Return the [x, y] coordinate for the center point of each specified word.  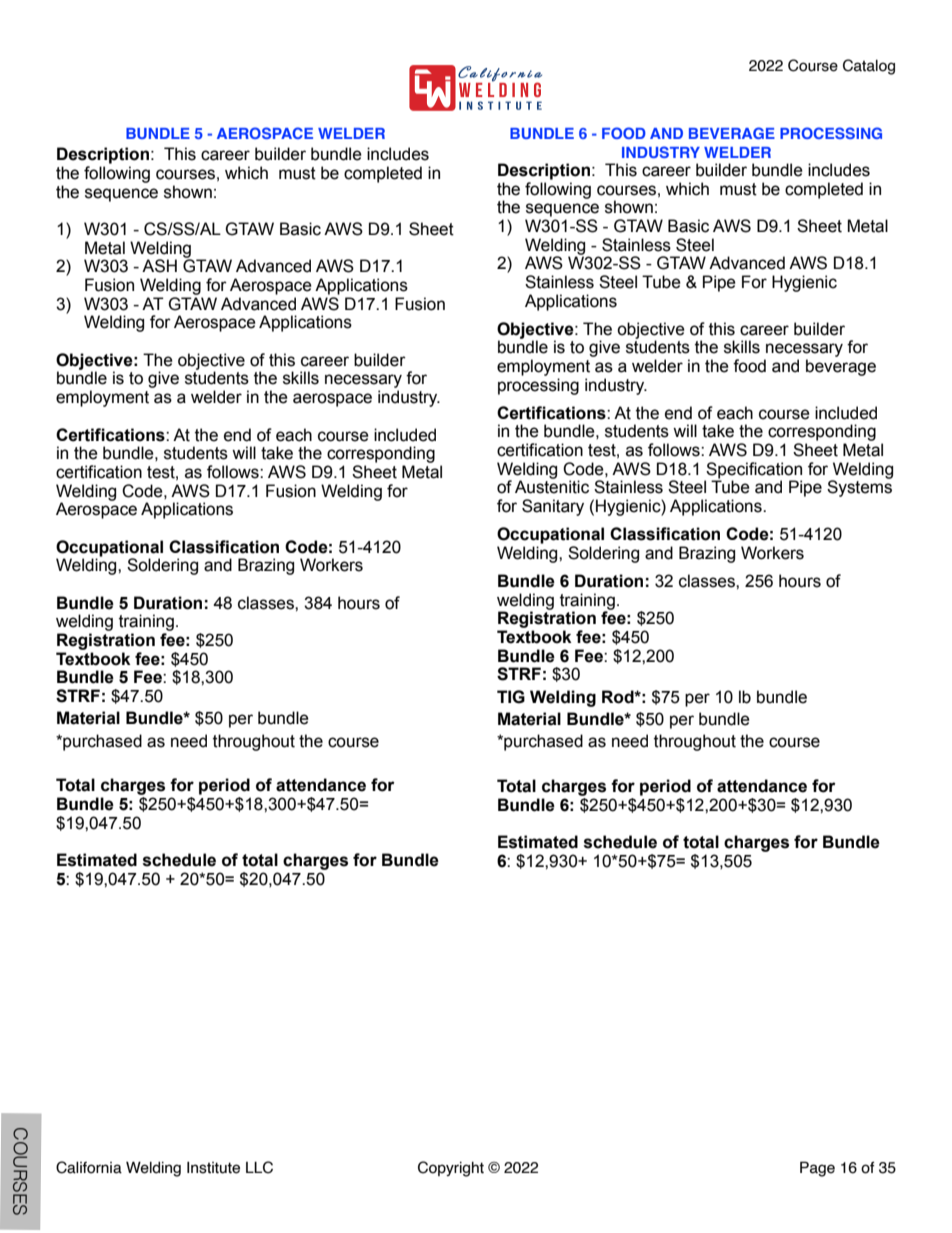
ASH [159, 266]
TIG [511, 697]
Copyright [451, 1169]
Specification [753, 471]
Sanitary [553, 507]
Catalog [869, 67]
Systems [859, 488]
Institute [213, 1167]
